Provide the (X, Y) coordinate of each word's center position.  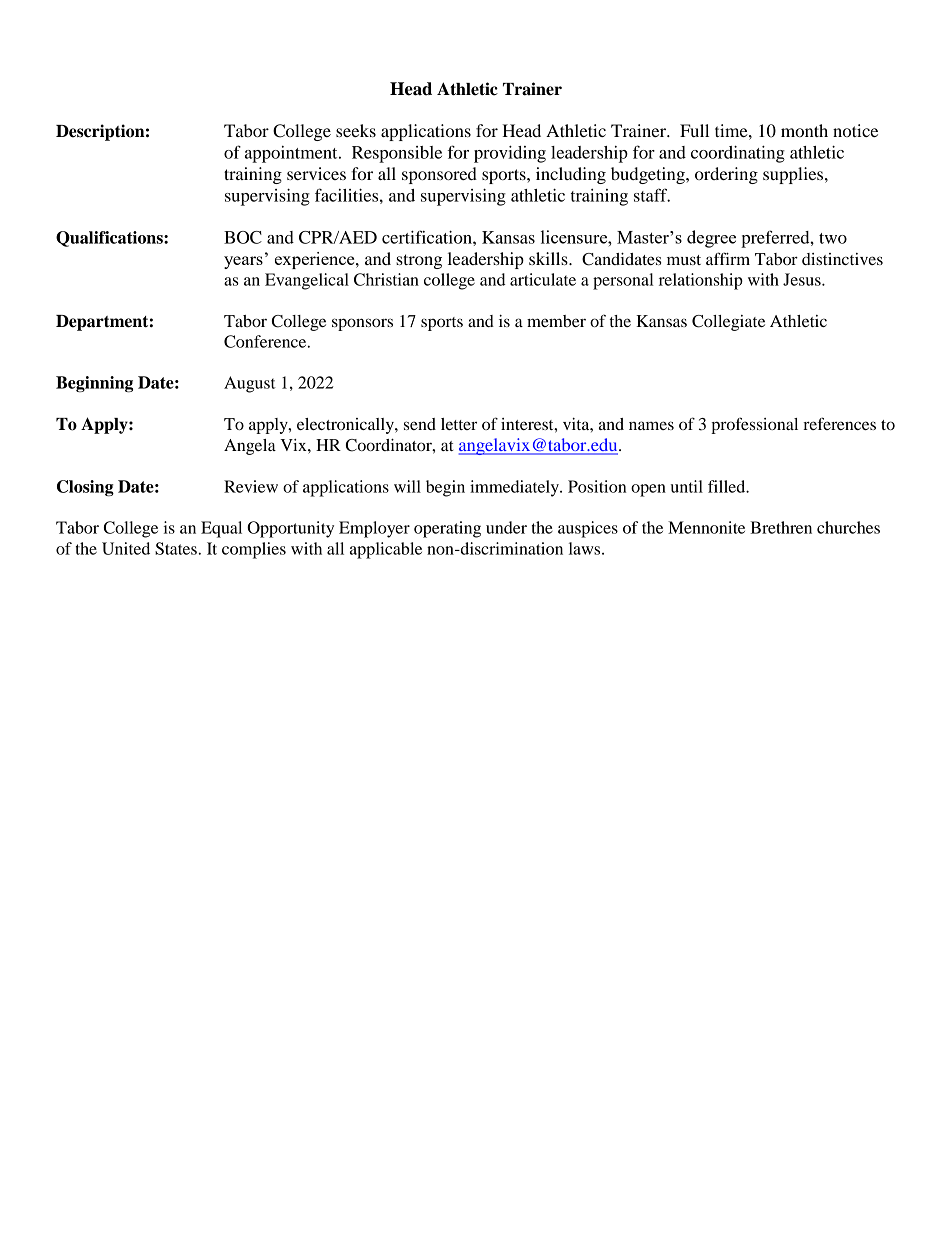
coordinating (738, 154)
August (250, 384)
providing (510, 154)
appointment (292, 154)
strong (419, 261)
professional (754, 425)
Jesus (803, 279)
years (243, 262)
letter (459, 424)
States (177, 548)
